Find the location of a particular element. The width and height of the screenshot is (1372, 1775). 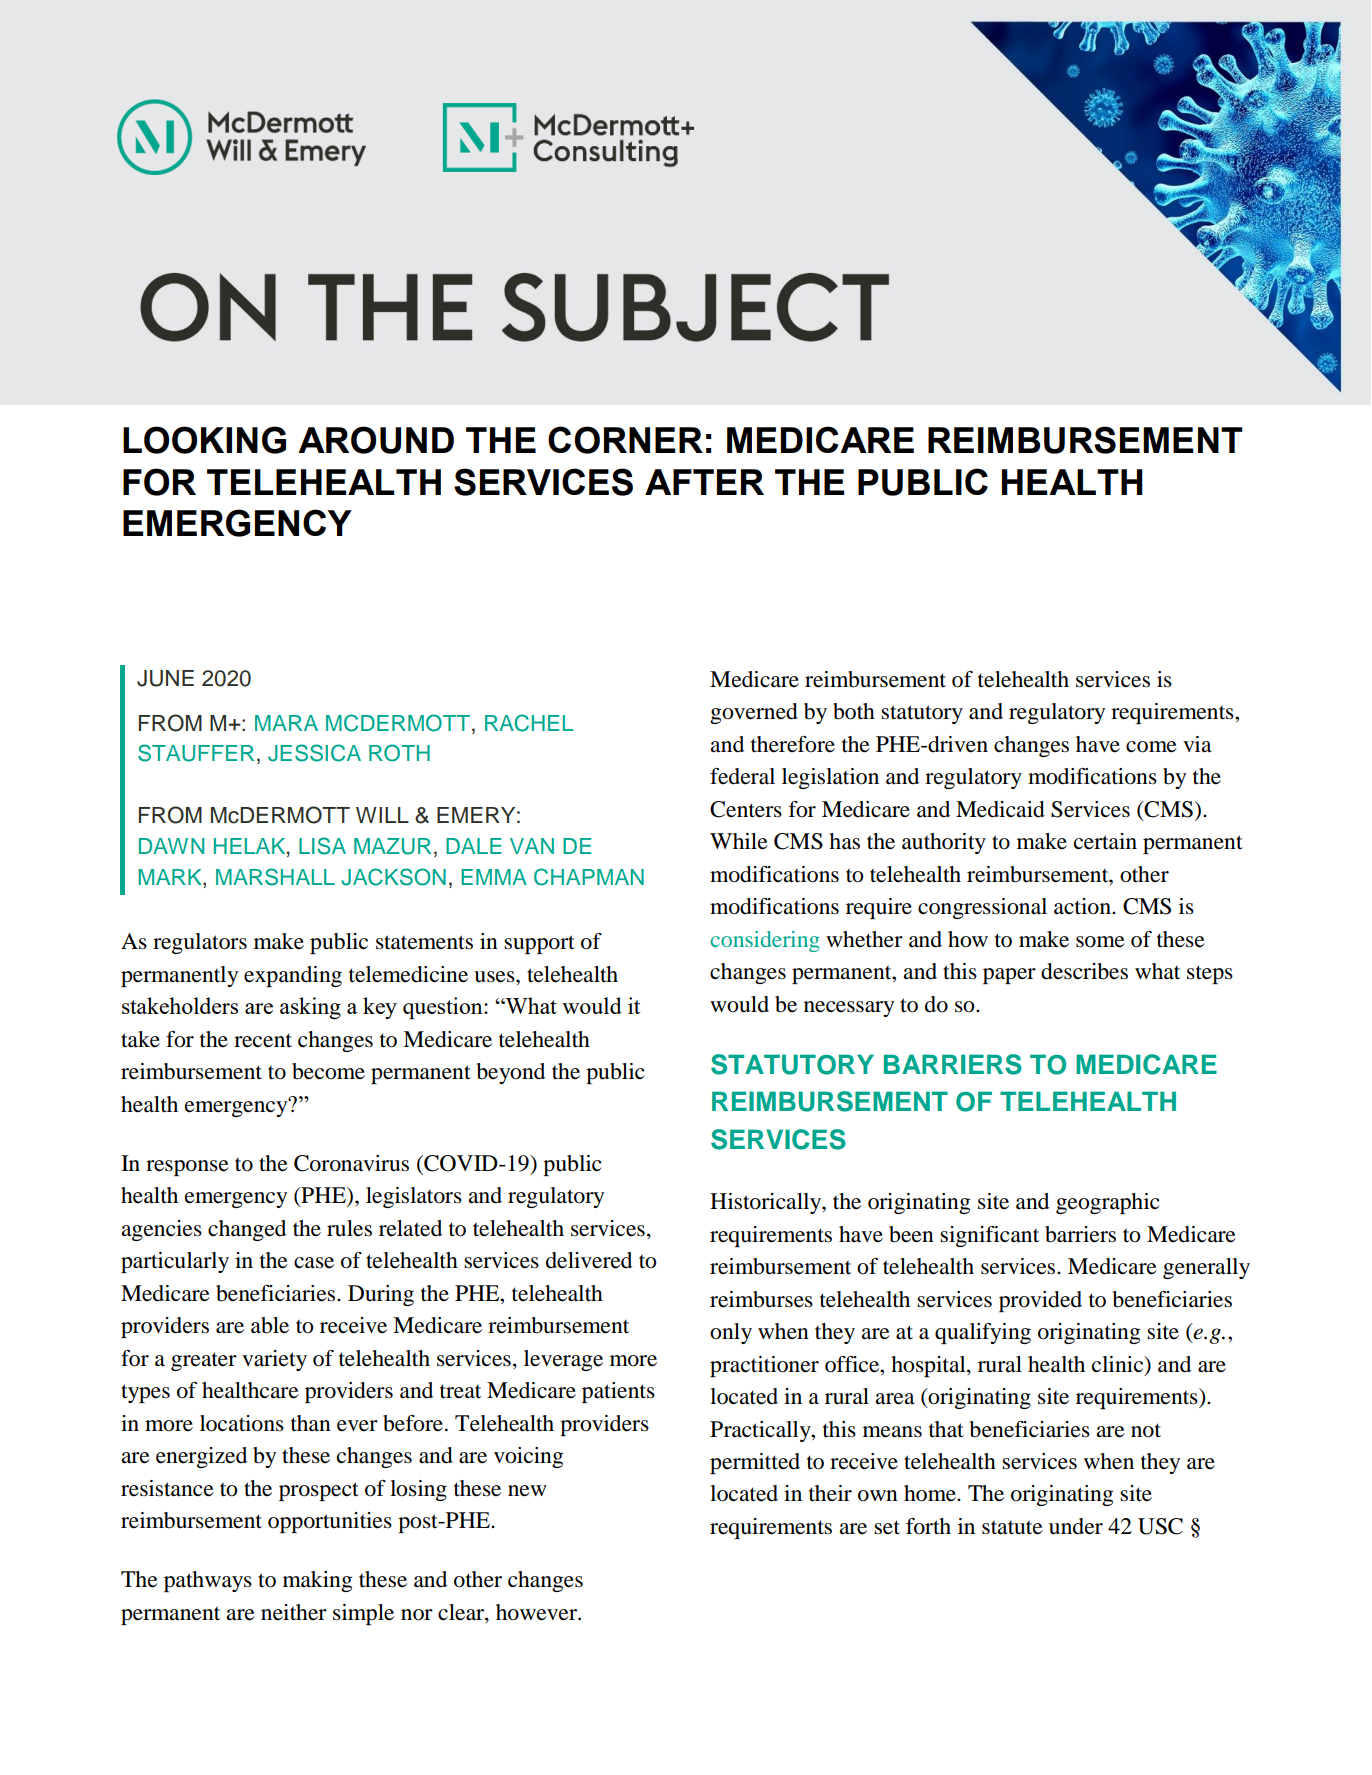

making is located at coordinates (317, 1581).
